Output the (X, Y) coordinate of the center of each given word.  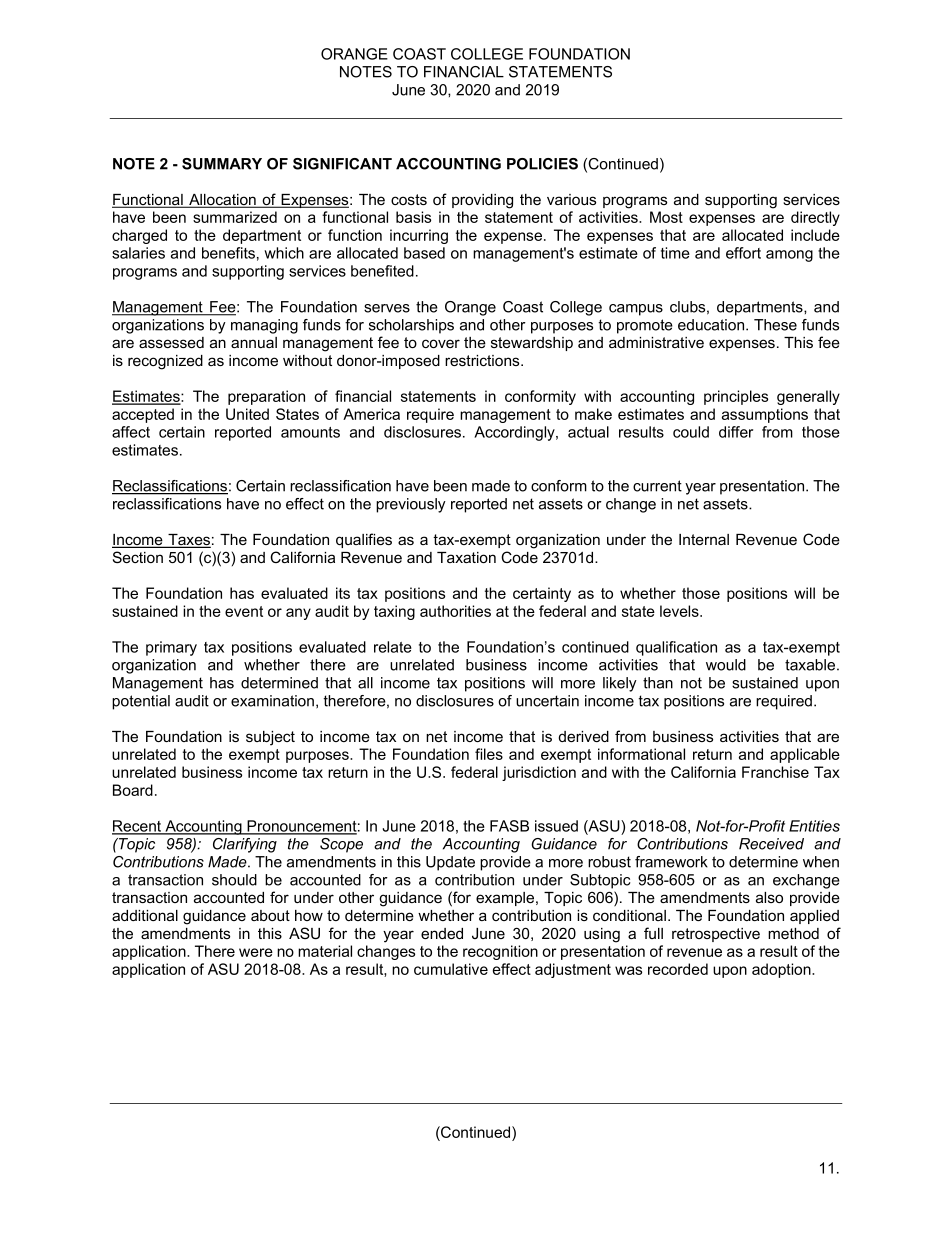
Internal (704, 539)
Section (138, 557)
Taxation (466, 557)
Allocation (222, 201)
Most (666, 217)
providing (482, 201)
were (256, 952)
